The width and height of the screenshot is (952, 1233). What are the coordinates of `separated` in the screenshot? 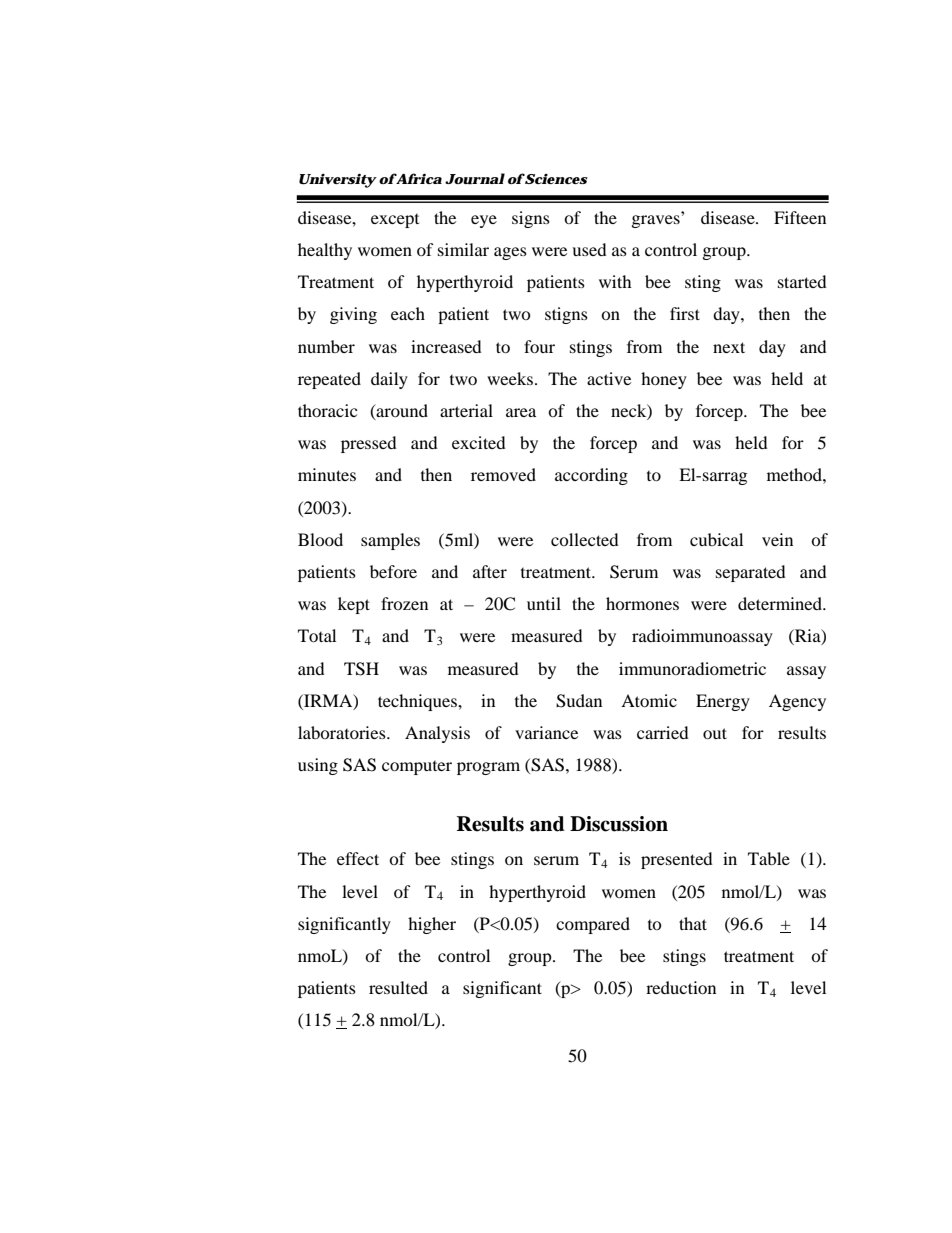 It's located at (751, 573).
